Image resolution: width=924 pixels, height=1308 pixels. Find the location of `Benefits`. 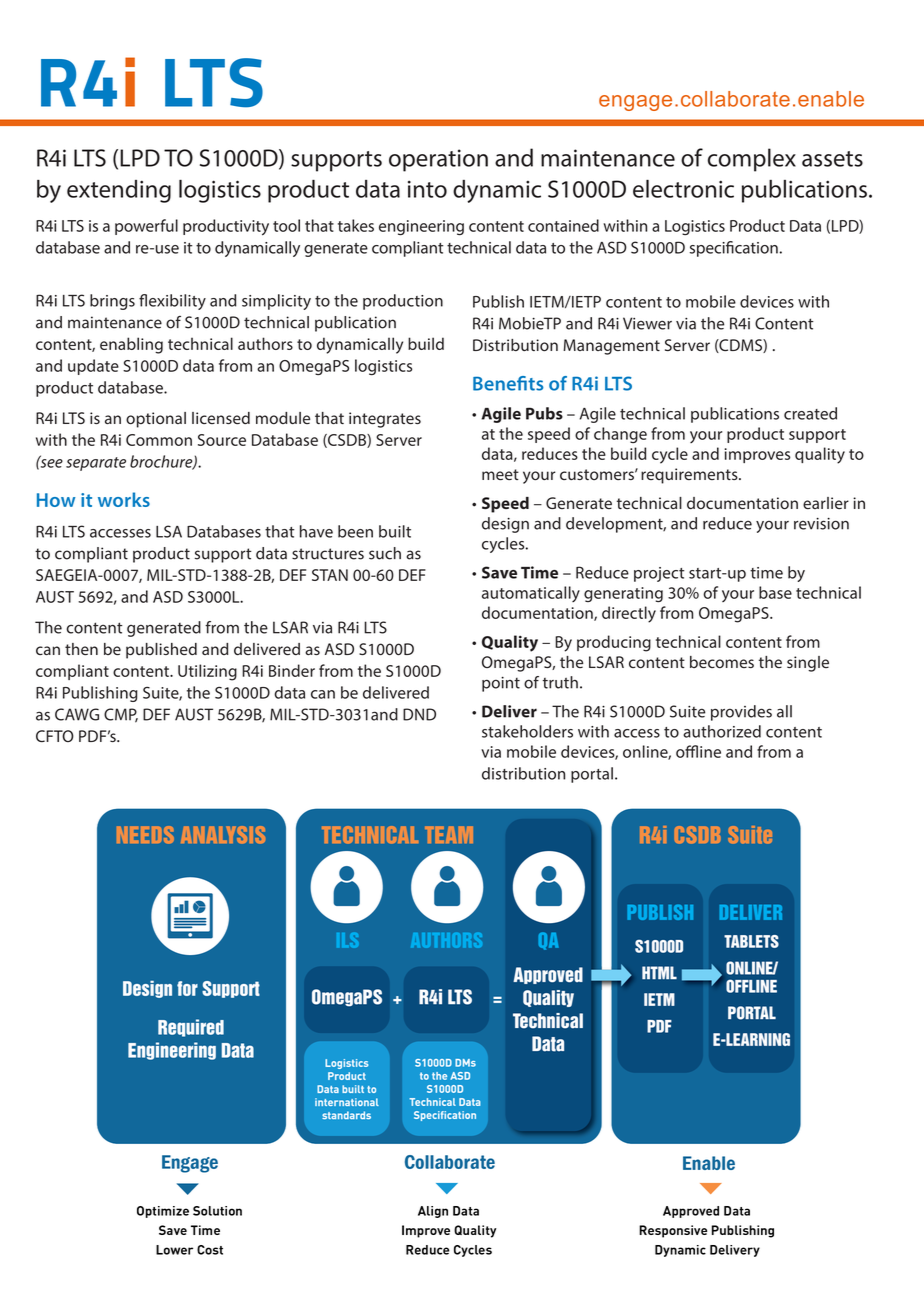

Benefits is located at coordinates (508, 383).
